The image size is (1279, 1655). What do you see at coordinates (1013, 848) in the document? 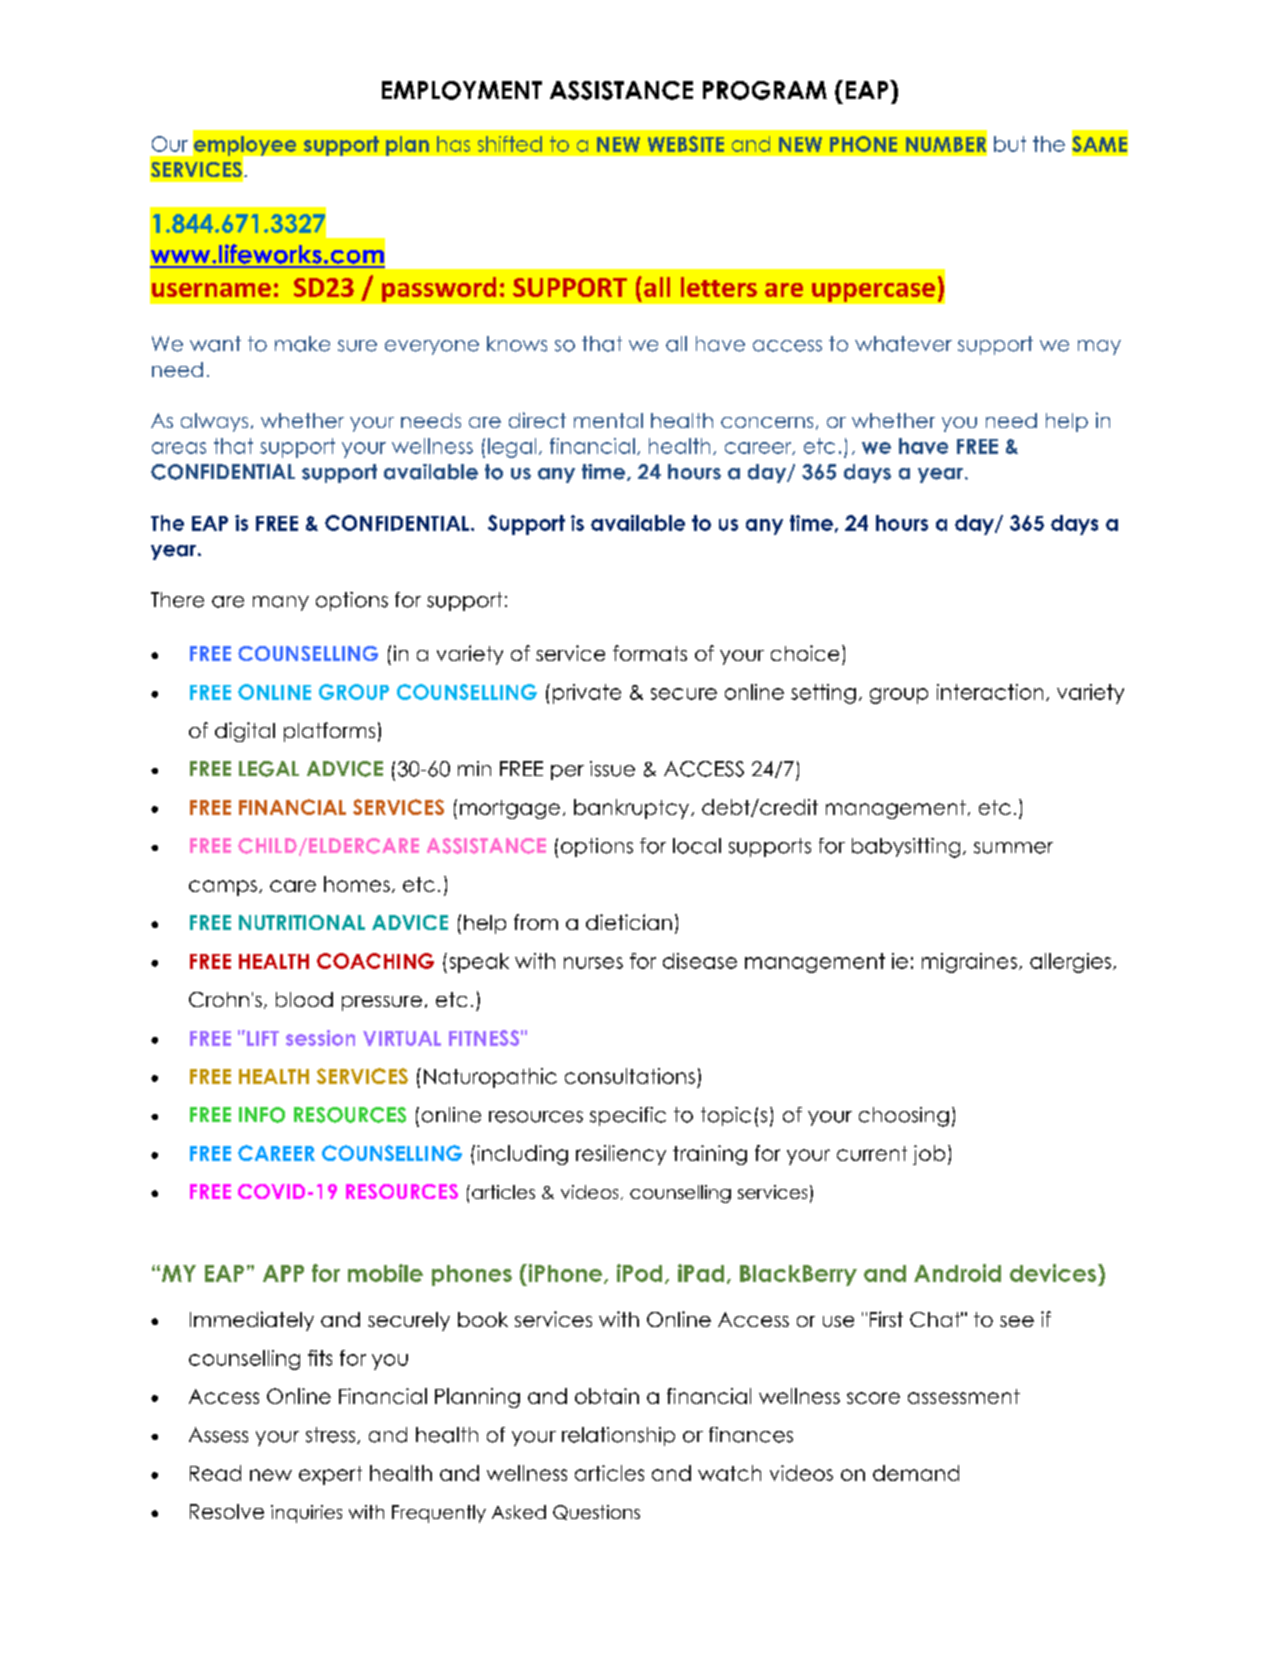
I see `summer` at bounding box center [1013, 848].
